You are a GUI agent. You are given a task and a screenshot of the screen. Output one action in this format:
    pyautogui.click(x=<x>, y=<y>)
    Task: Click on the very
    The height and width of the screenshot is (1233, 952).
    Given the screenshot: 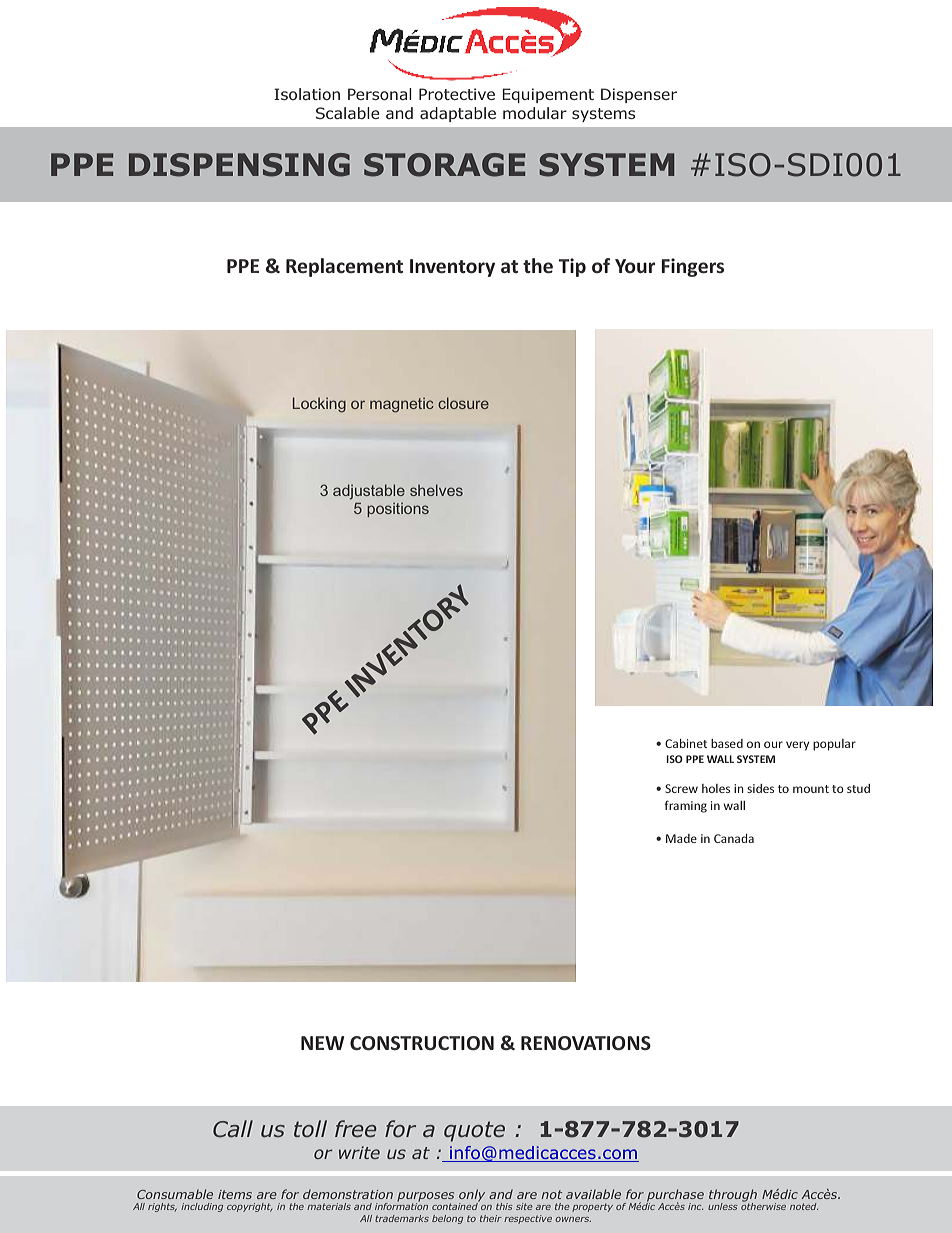 What is the action you would take?
    pyautogui.click(x=797, y=746)
